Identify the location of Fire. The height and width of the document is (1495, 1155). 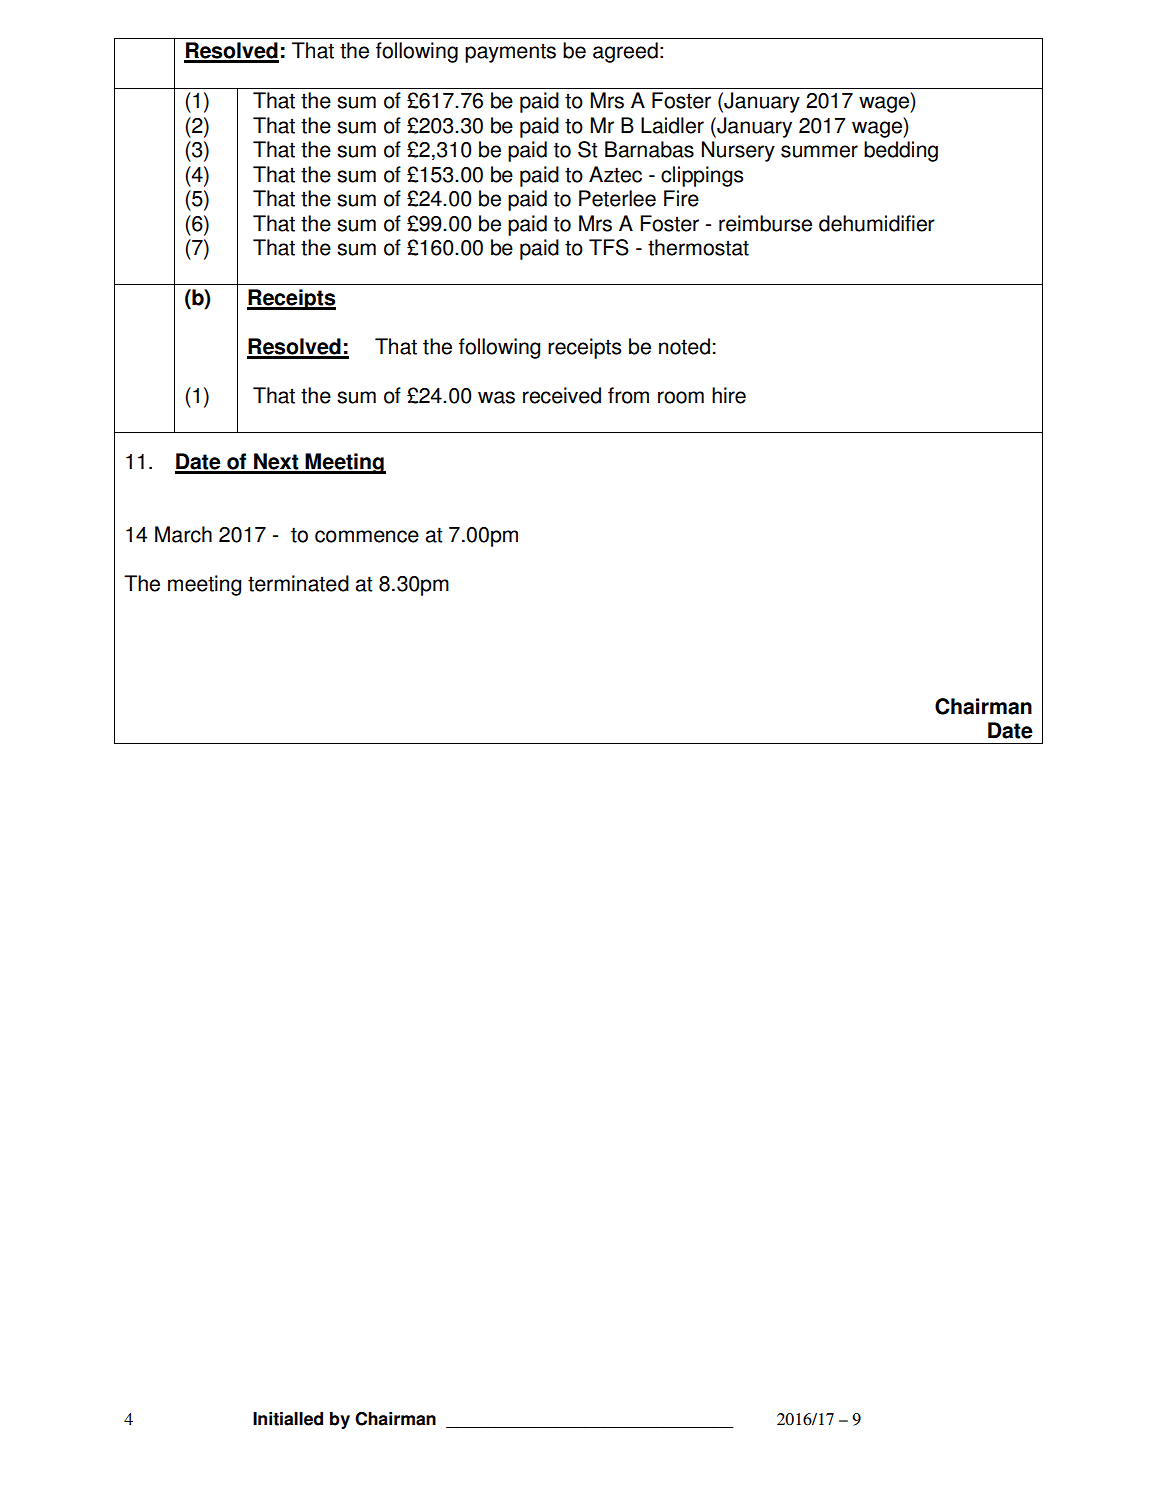
(681, 198).
